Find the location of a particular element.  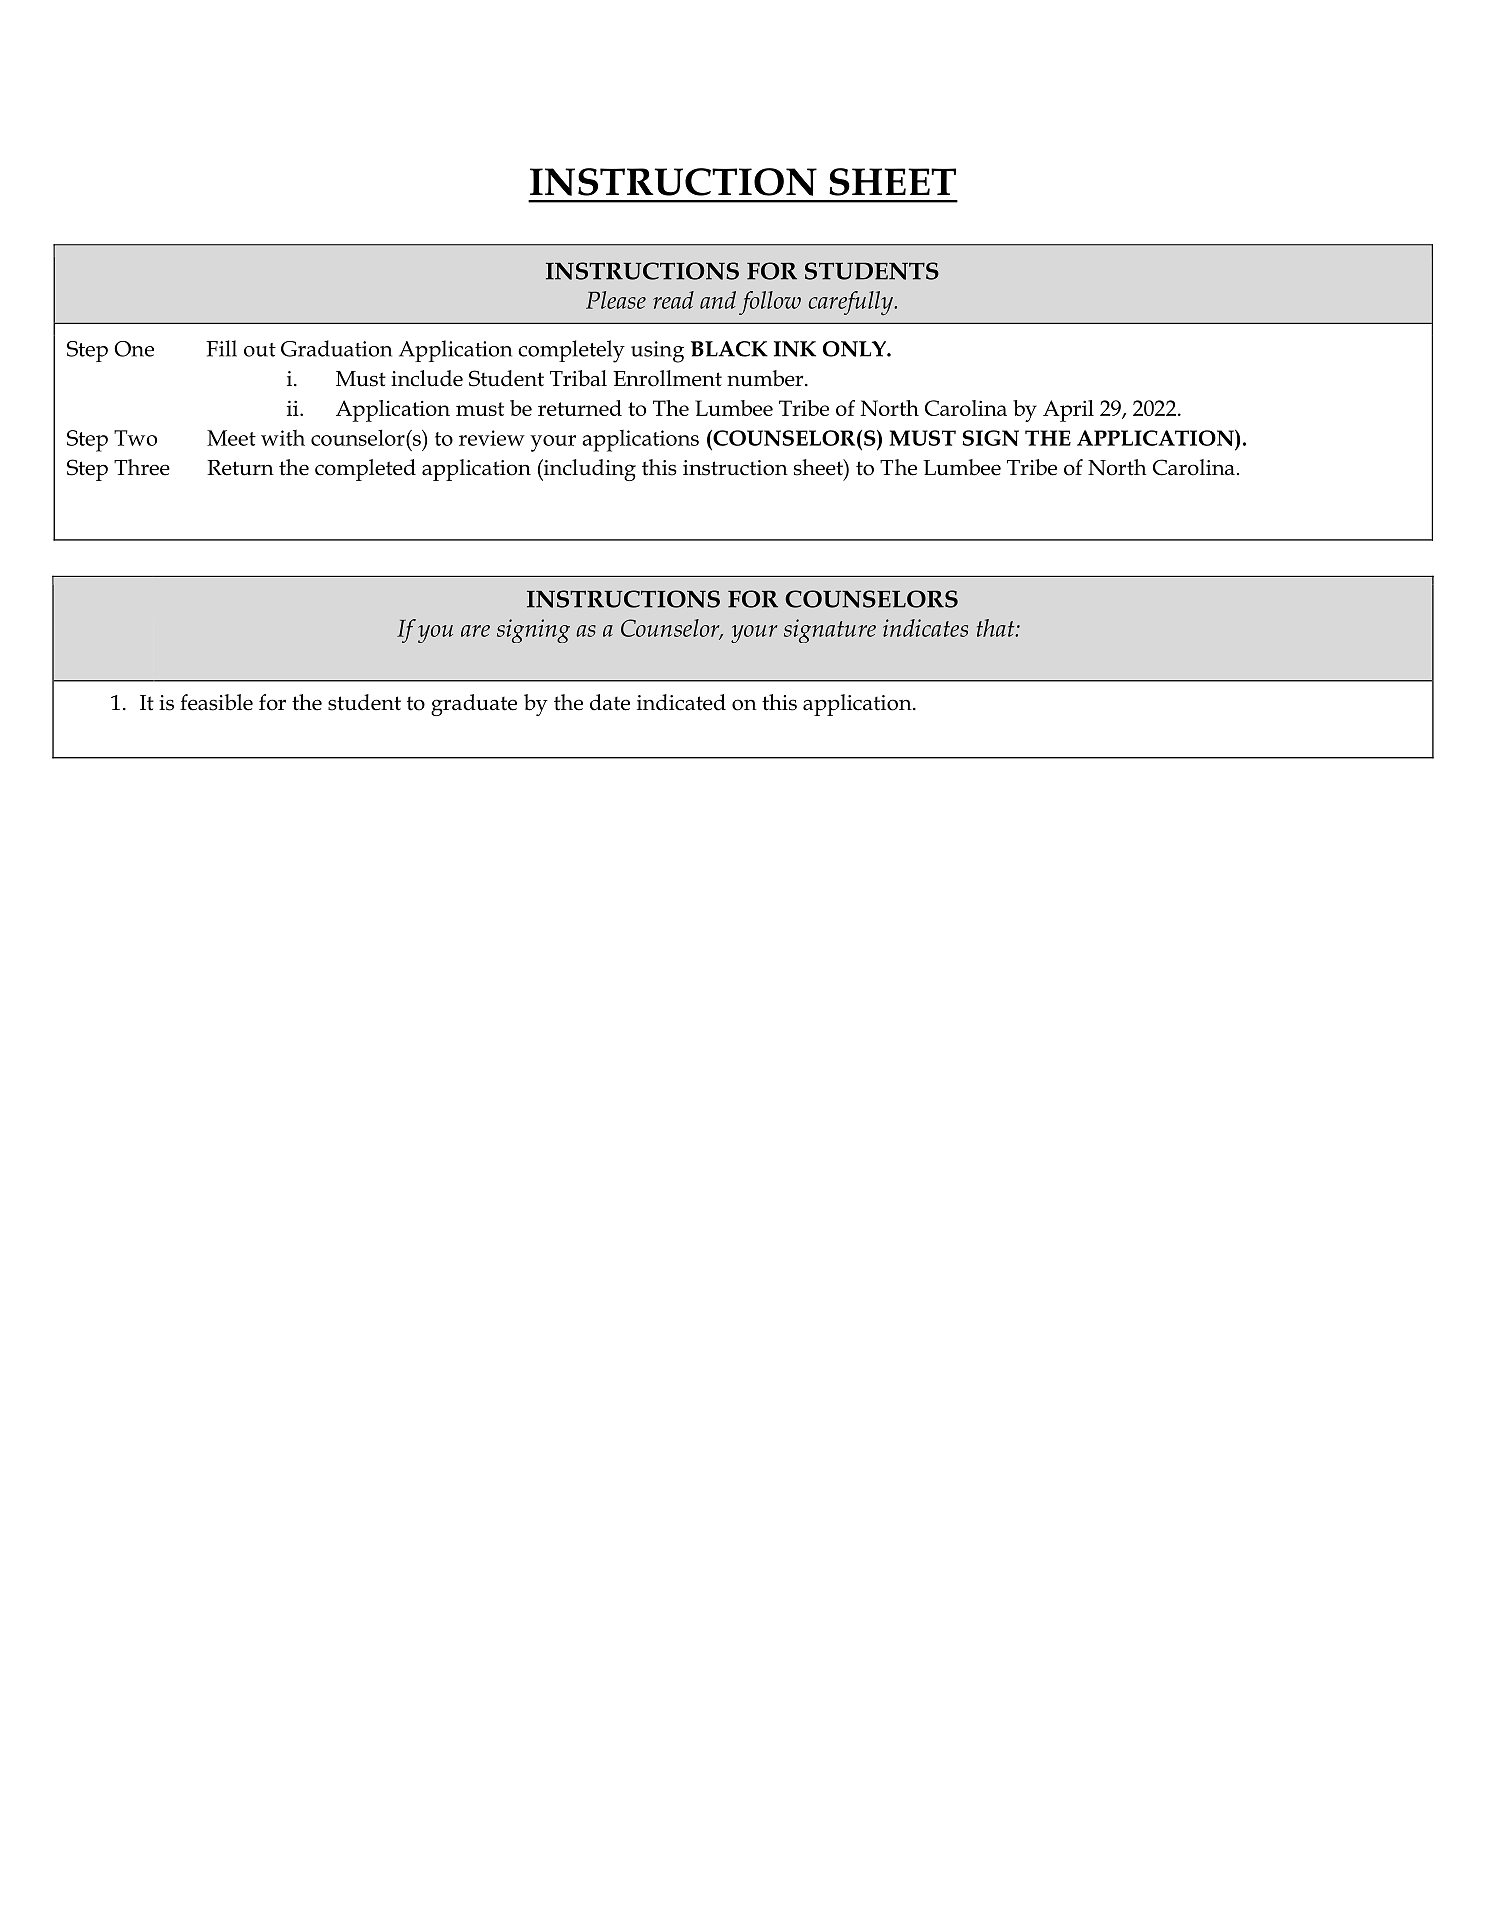

completed is located at coordinates (365, 470).
